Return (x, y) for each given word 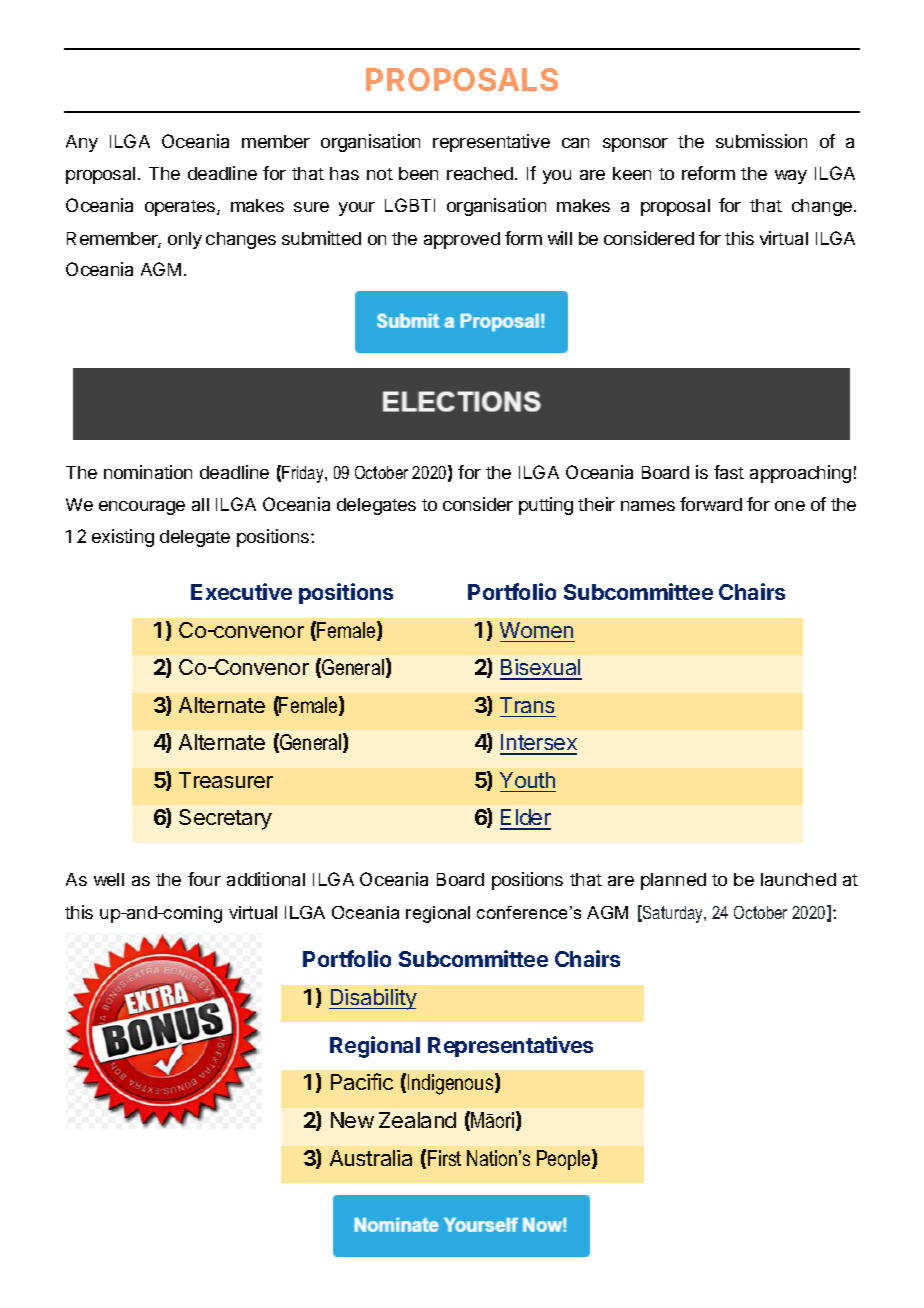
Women (536, 630)
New (352, 1120)
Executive (241, 591)
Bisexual (541, 669)
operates (181, 208)
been (418, 173)
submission (761, 141)
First (444, 1158)
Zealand (417, 1120)
